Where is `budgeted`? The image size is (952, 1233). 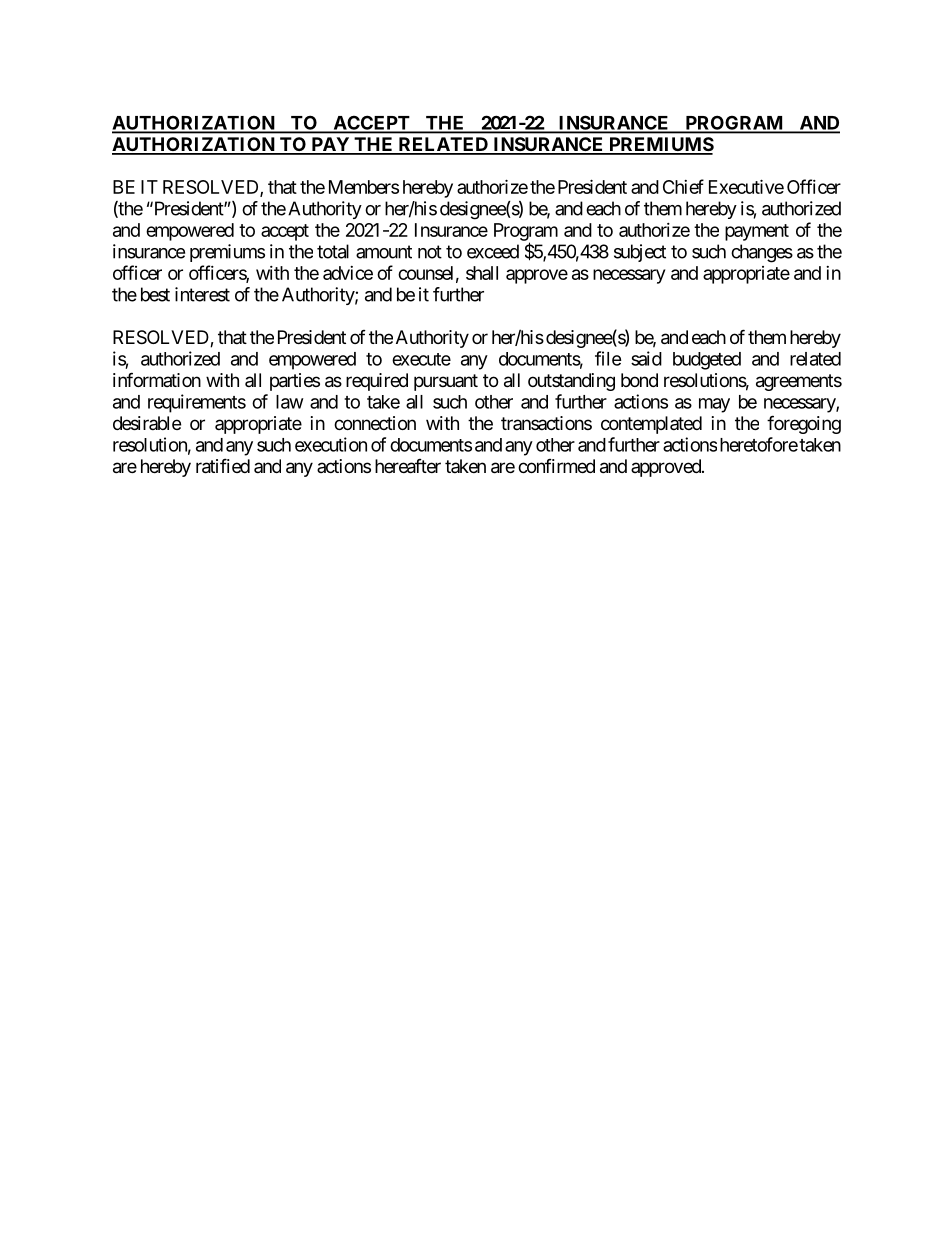 budgeted is located at coordinates (707, 361).
